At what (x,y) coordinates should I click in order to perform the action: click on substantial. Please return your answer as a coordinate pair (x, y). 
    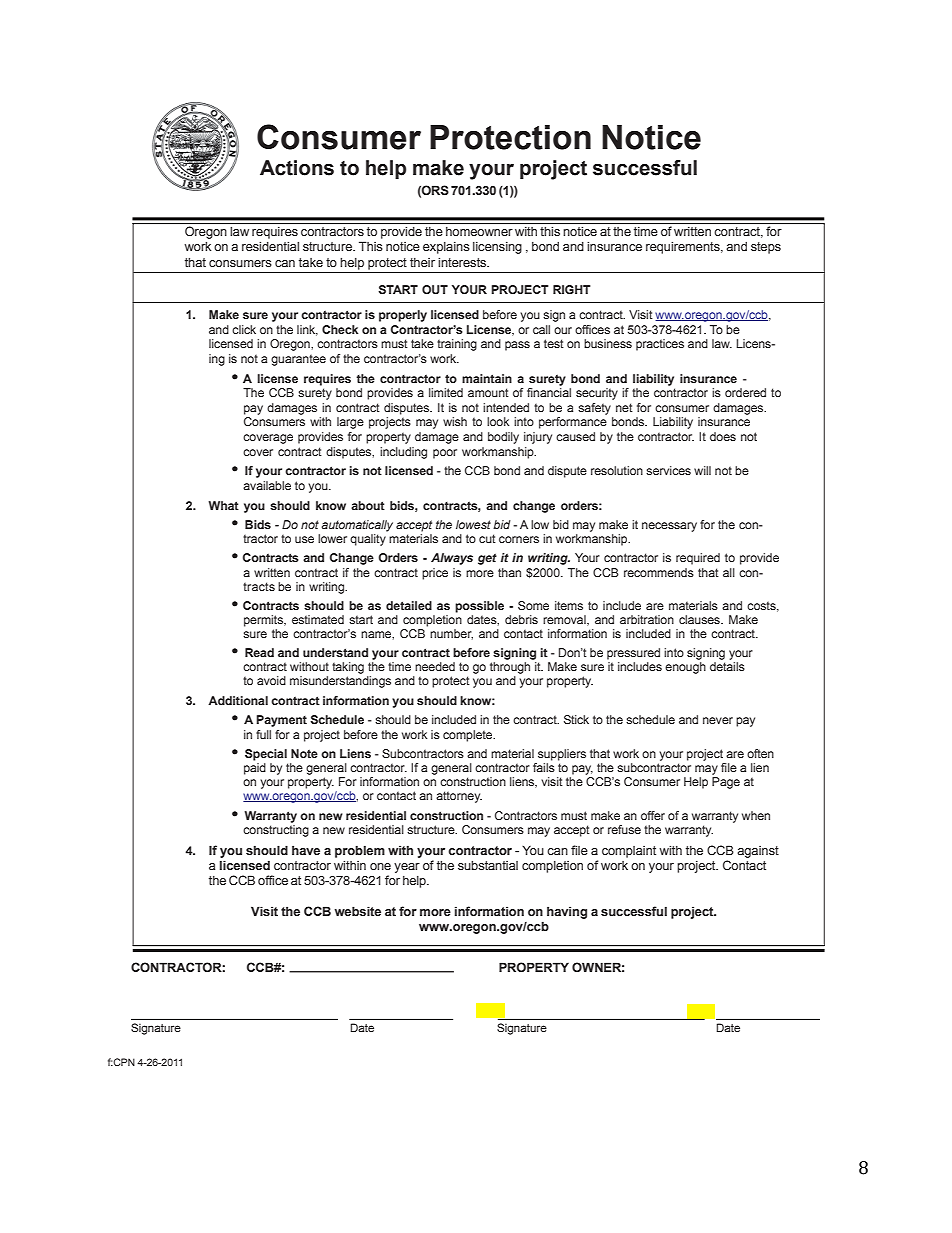
    Looking at the image, I should click on (488, 865).
